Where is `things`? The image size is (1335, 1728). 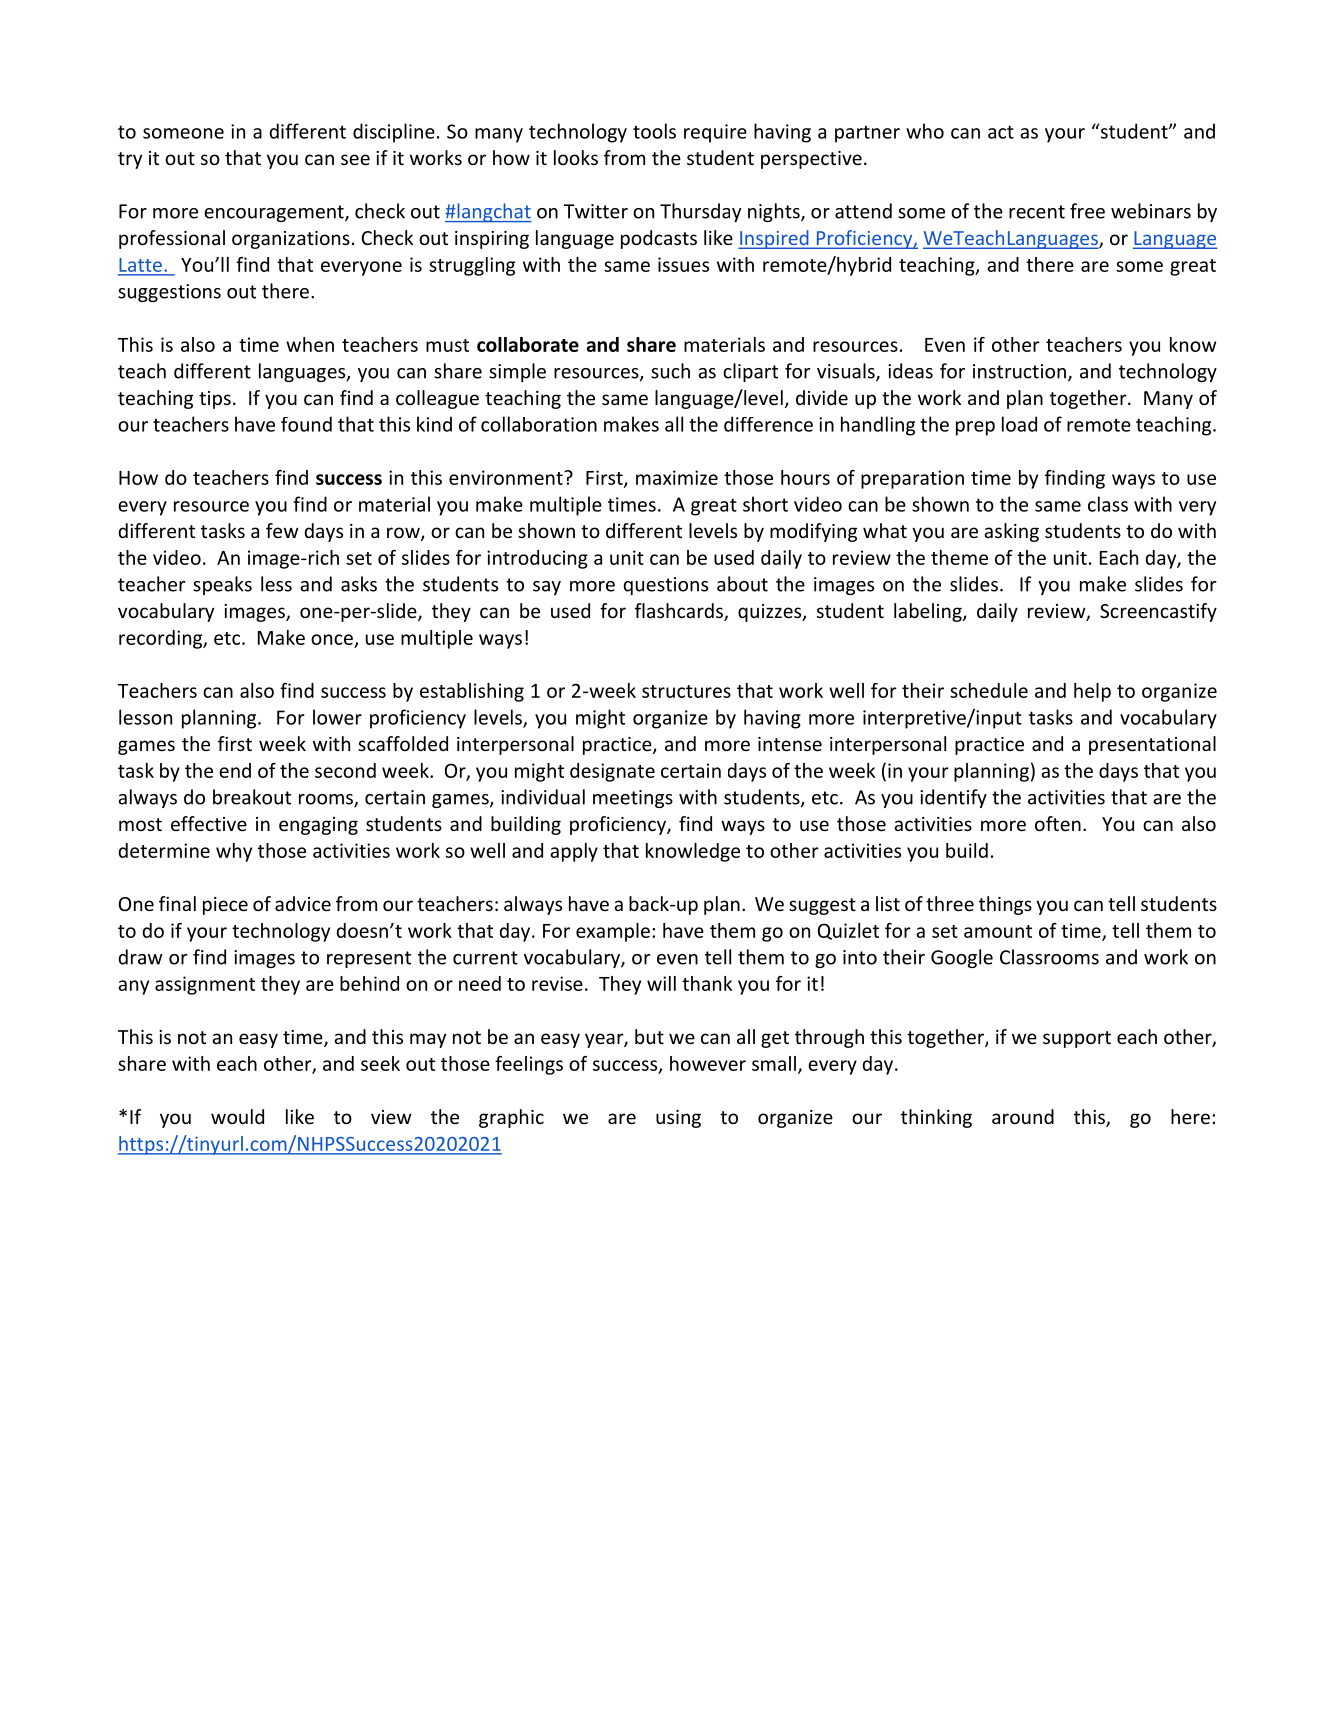 things is located at coordinates (1005, 905).
